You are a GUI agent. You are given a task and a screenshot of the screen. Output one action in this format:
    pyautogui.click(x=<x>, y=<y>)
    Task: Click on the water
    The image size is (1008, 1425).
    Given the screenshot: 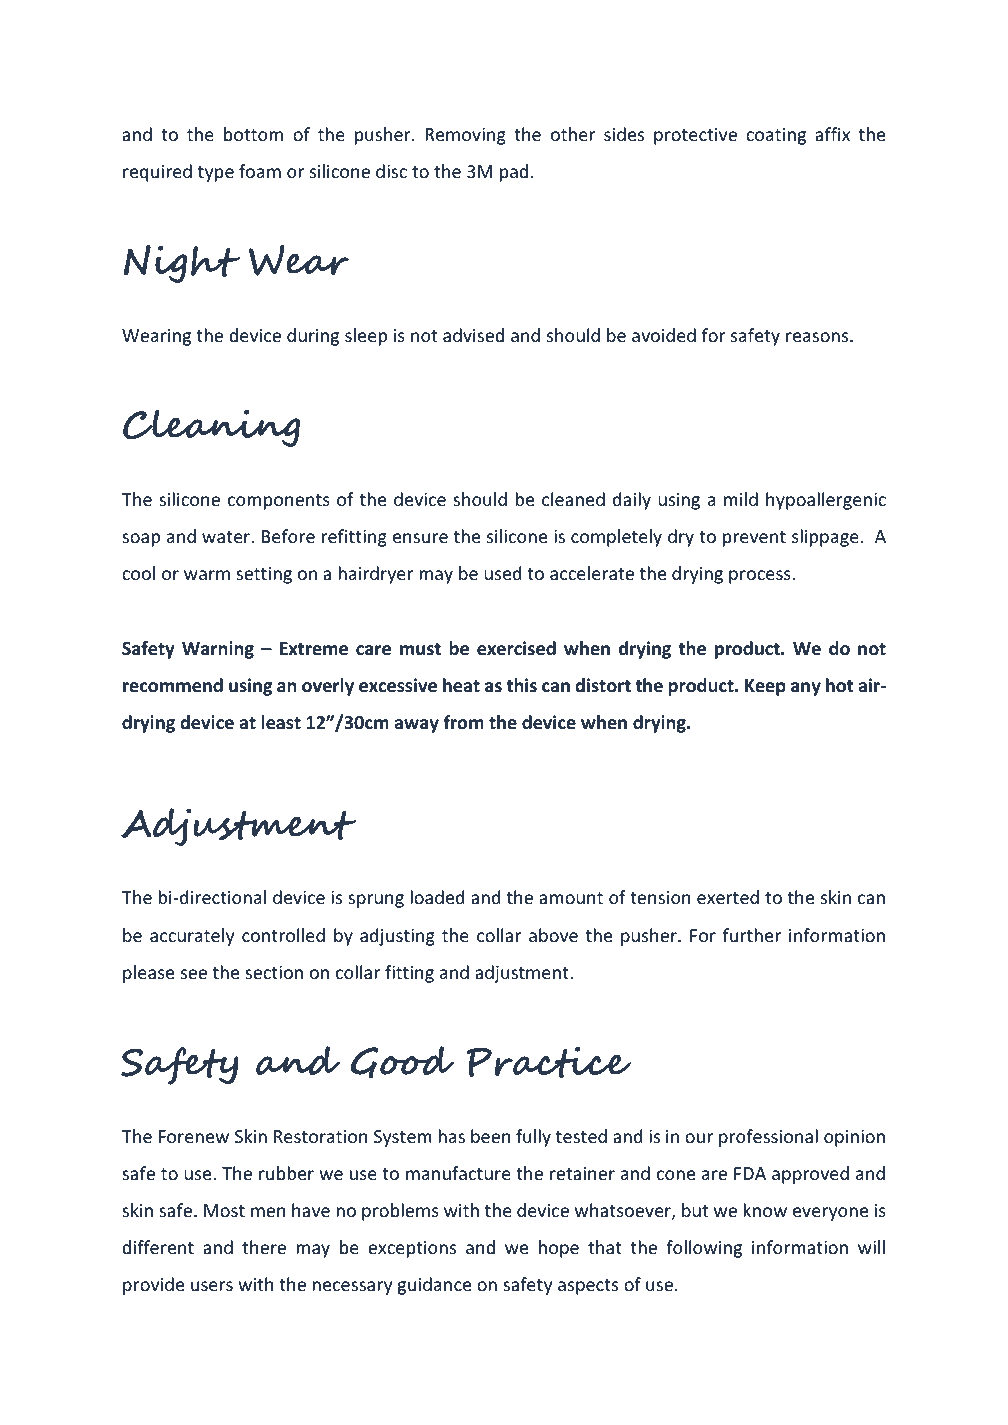 What is the action you would take?
    pyautogui.click(x=227, y=537)
